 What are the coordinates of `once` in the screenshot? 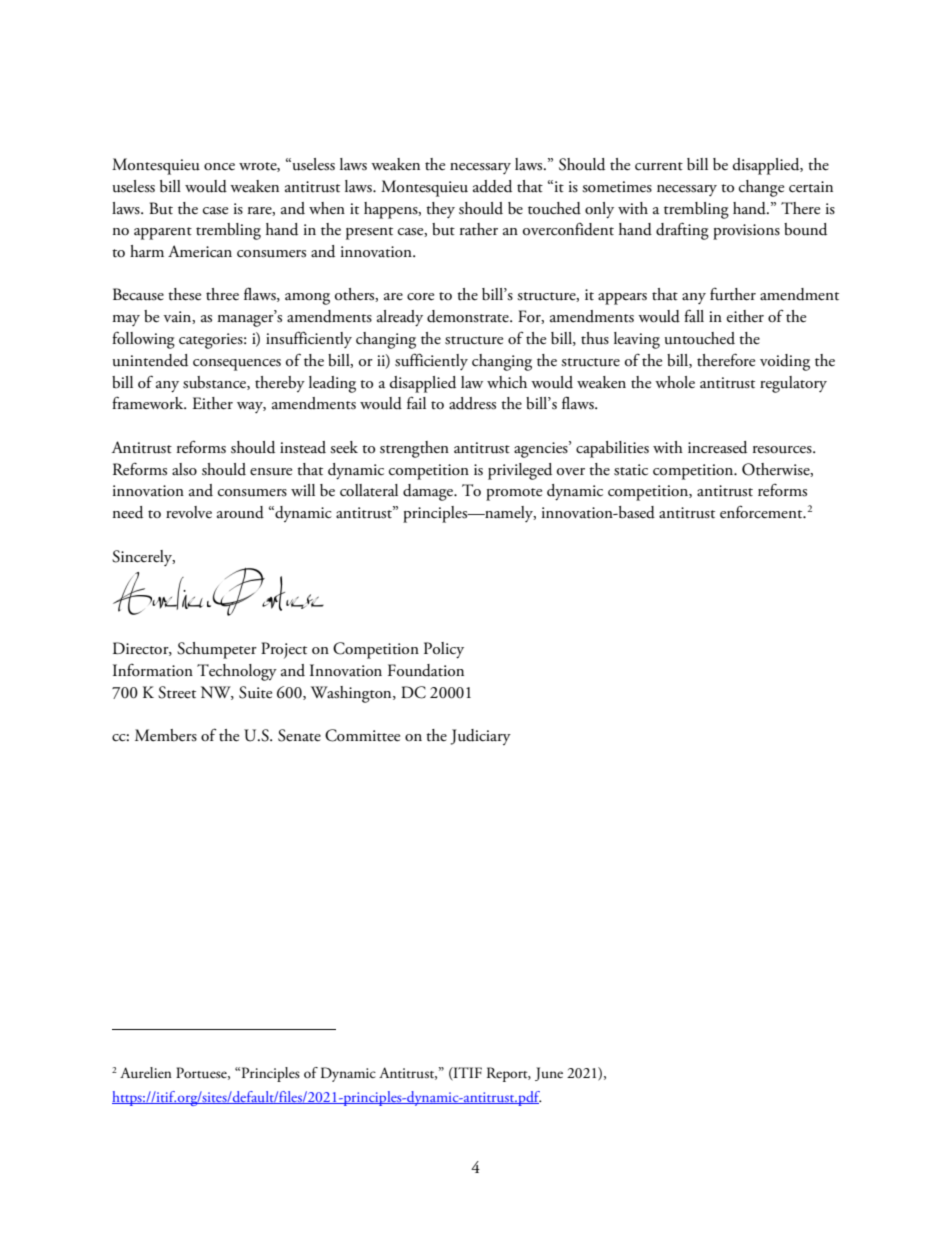 It's located at (219, 166).
